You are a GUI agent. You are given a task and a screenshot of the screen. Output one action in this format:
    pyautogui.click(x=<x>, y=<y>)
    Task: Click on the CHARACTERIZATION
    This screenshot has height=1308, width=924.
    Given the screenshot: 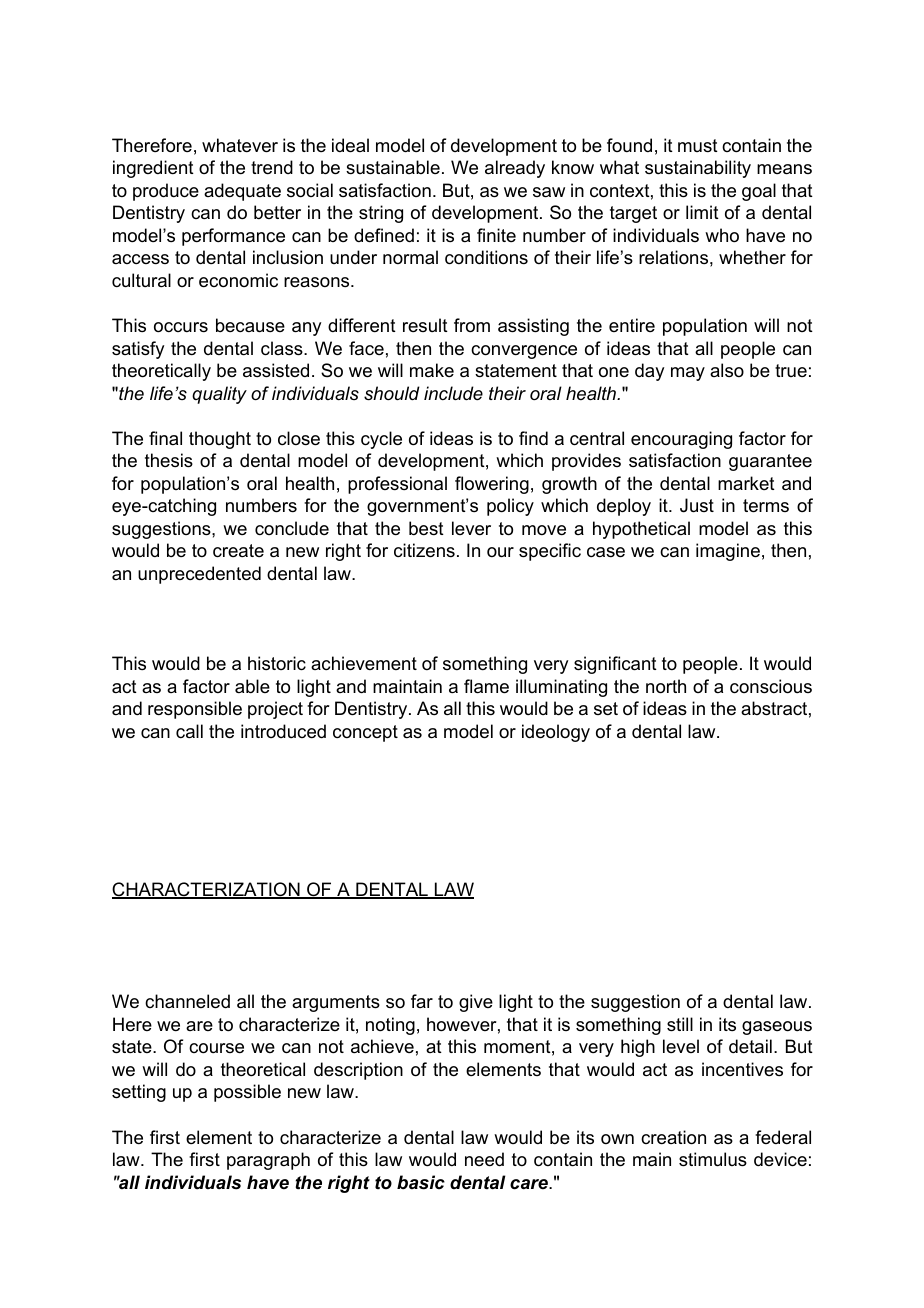 What is the action you would take?
    pyautogui.click(x=207, y=890)
